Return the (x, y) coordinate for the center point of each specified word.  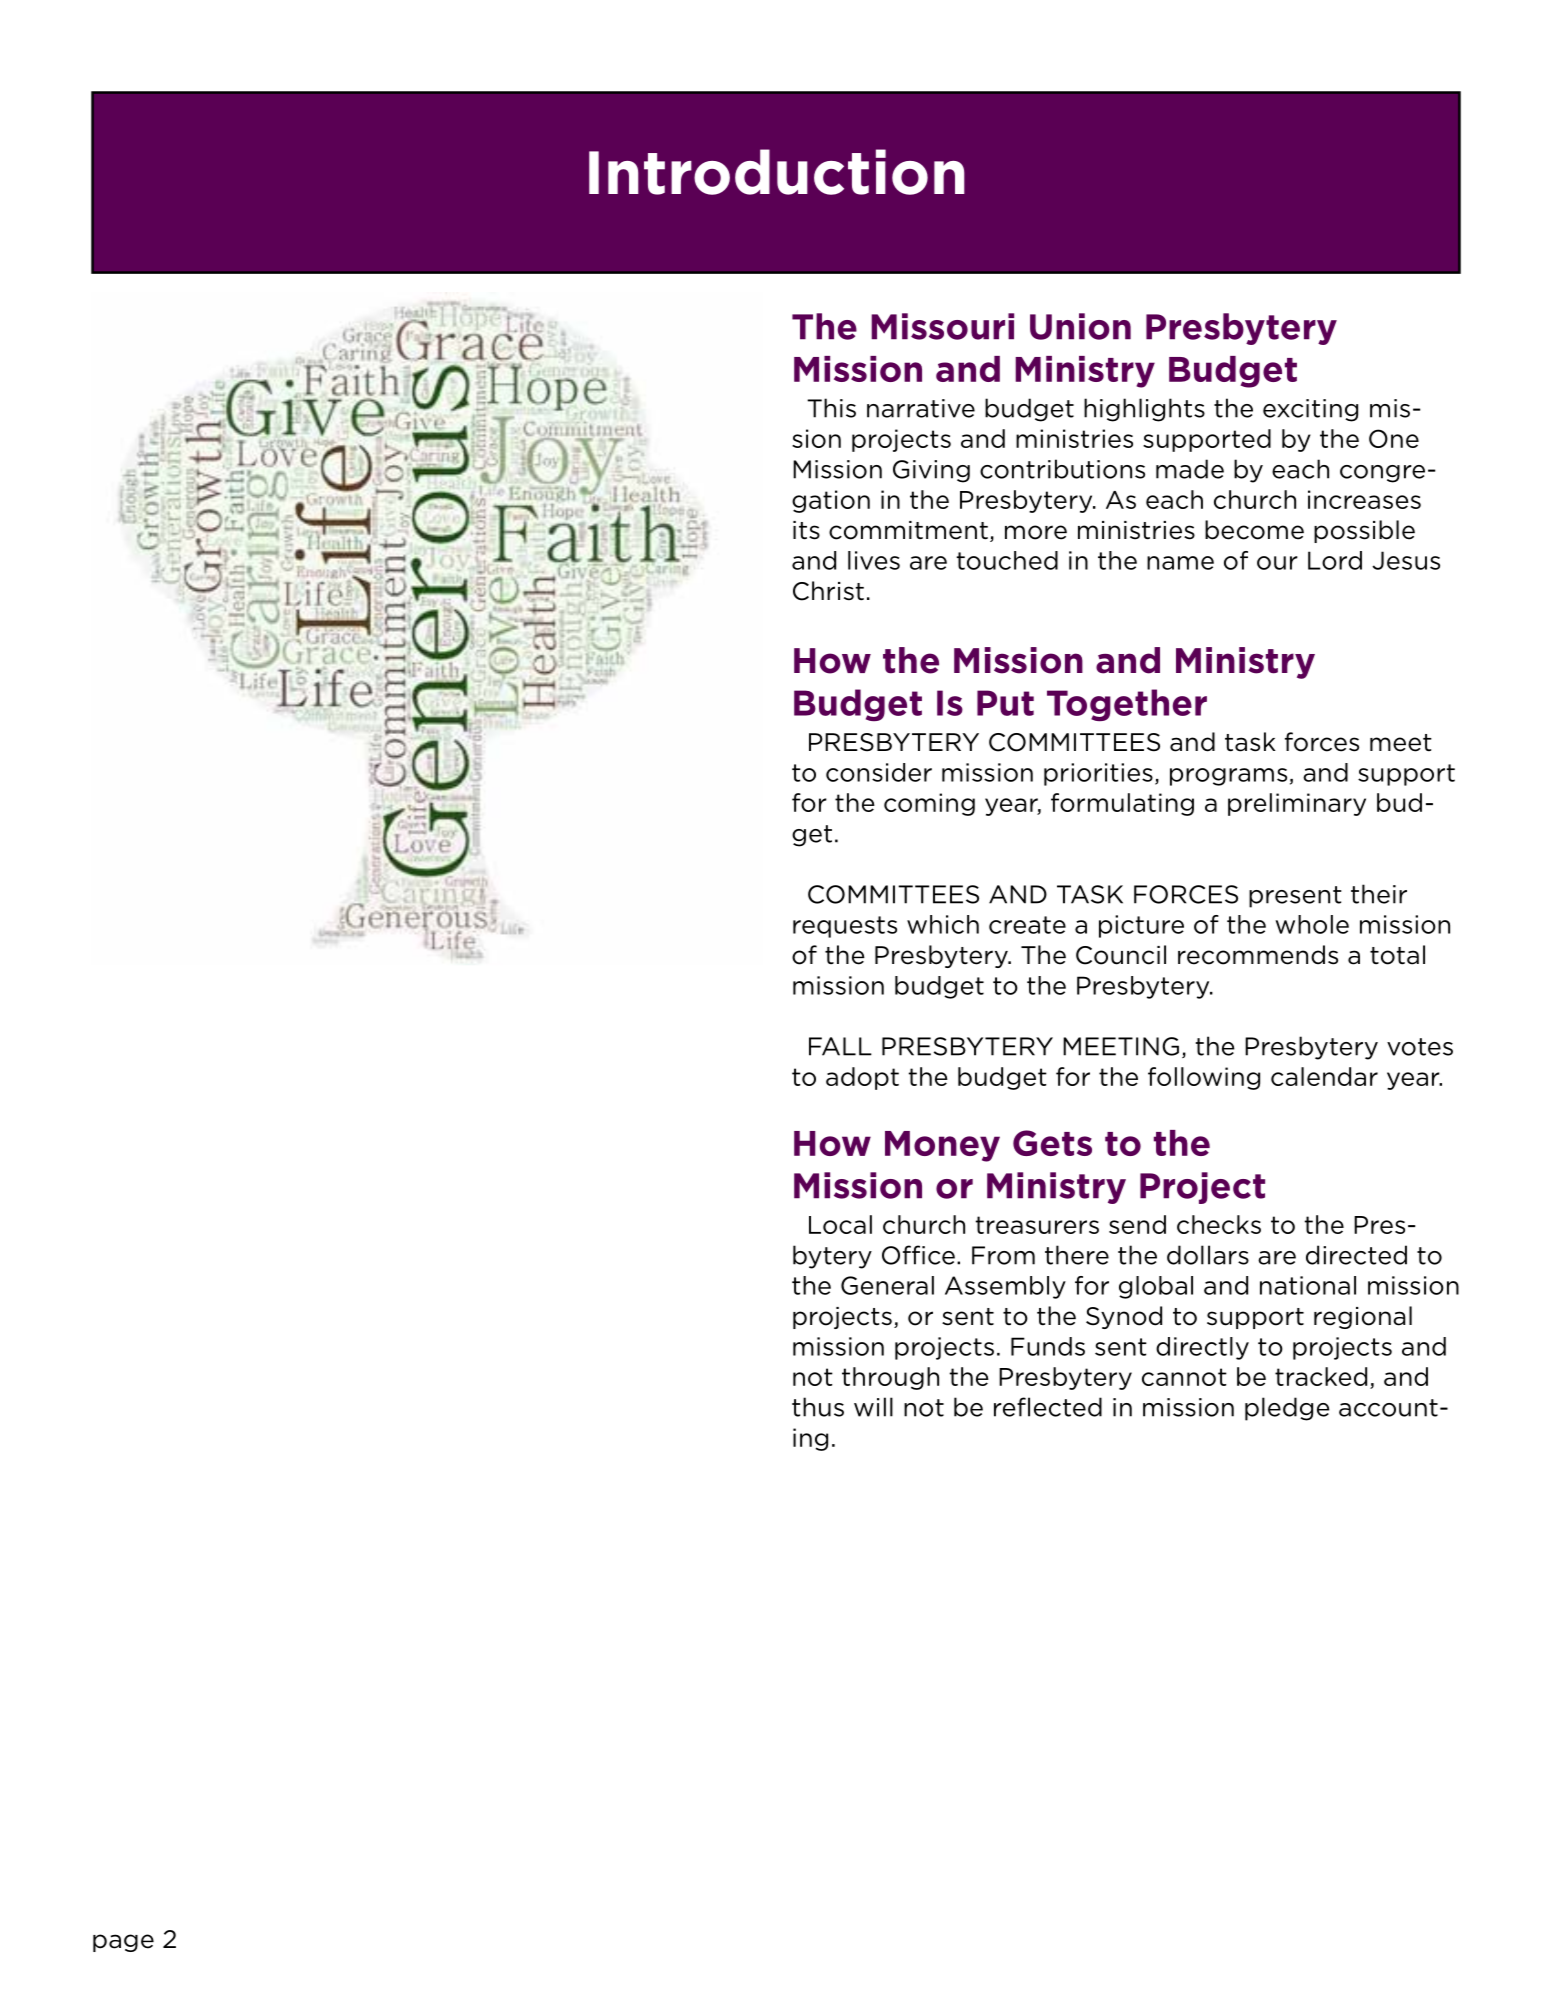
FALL (840, 1046)
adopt (862, 1078)
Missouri (942, 326)
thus (818, 1407)
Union (1080, 326)
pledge (1287, 1409)
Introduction (777, 172)
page (123, 1943)
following (1204, 1078)
